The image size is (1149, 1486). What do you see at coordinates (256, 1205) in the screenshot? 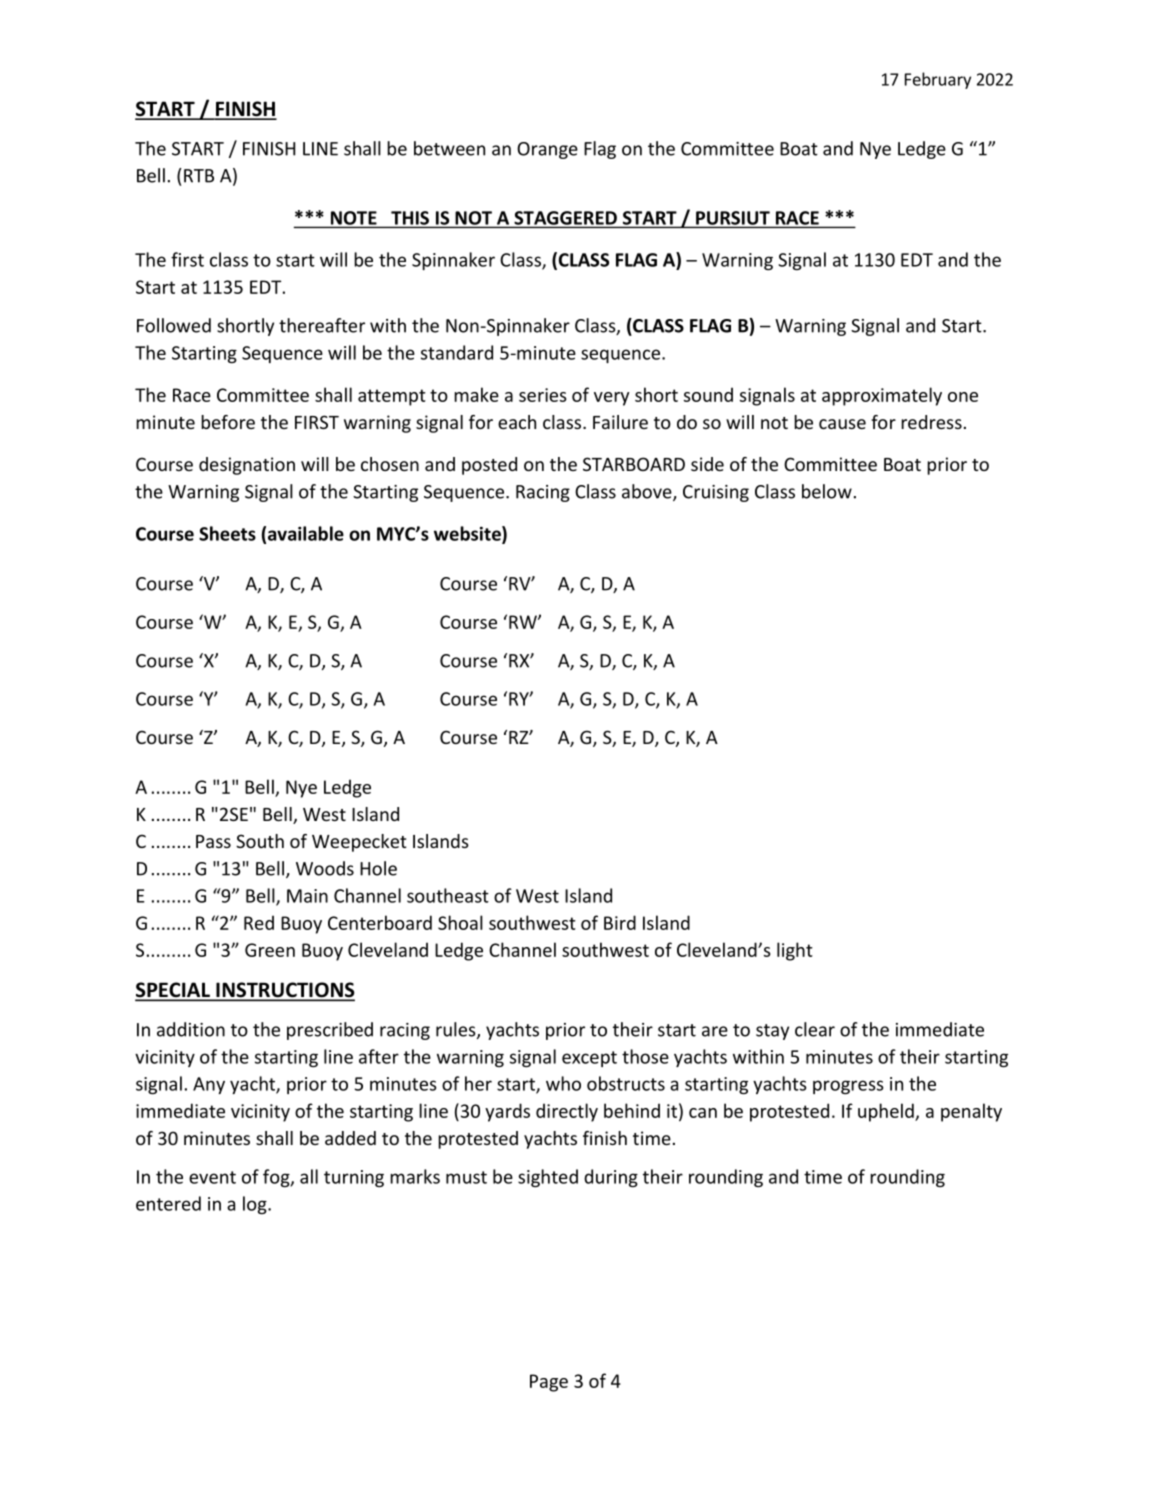
I see `log` at bounding box center [256, 1205].
